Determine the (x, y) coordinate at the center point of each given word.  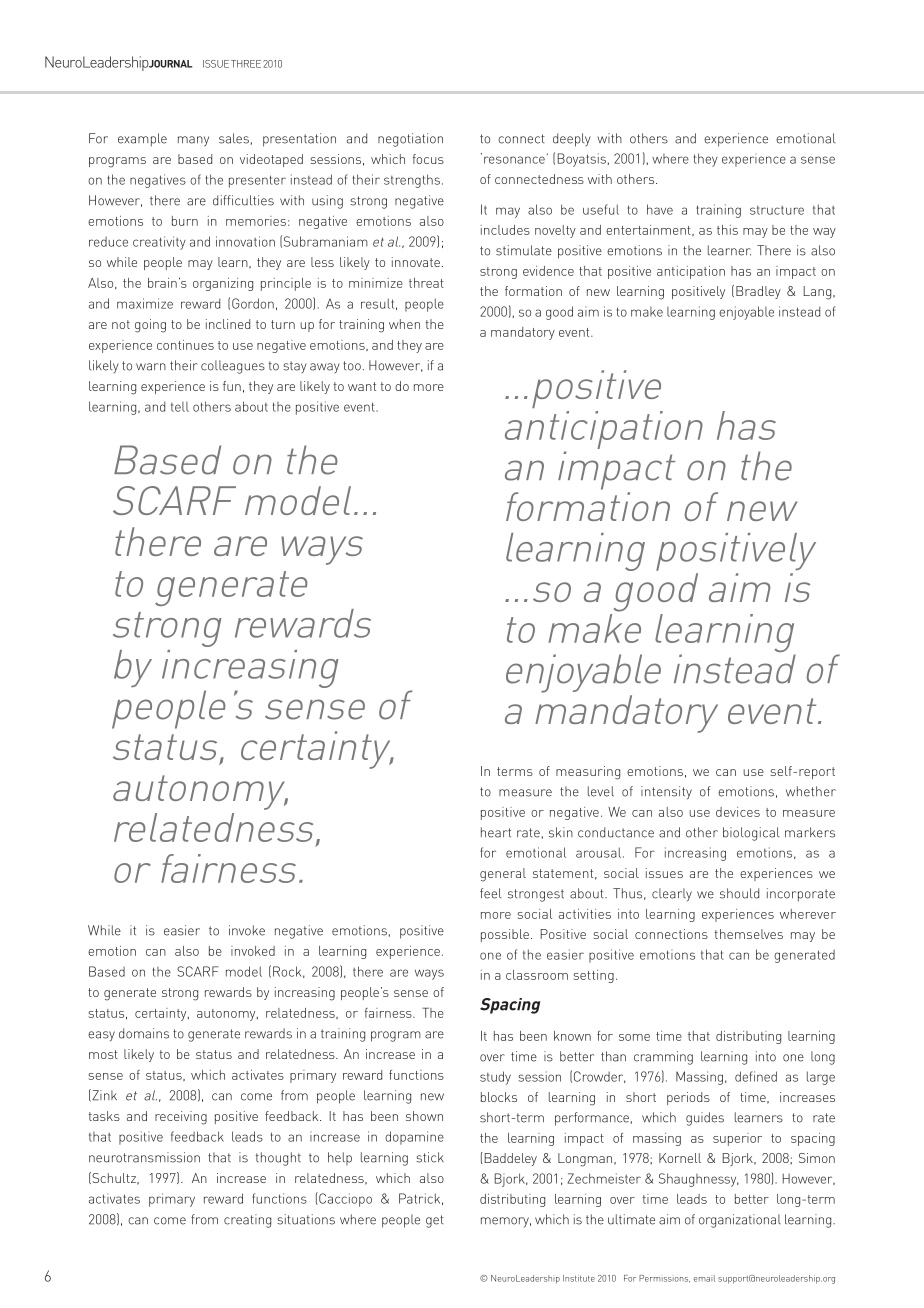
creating (247, 1221)
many (193, 141)
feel (490, 893)
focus (428, 159)
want (362, 386)
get (435, 1221)
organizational (740, 1221)
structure (777, 210)
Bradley (758, 292)
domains (144, 1033)
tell (180, 407)
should (739, 893)
